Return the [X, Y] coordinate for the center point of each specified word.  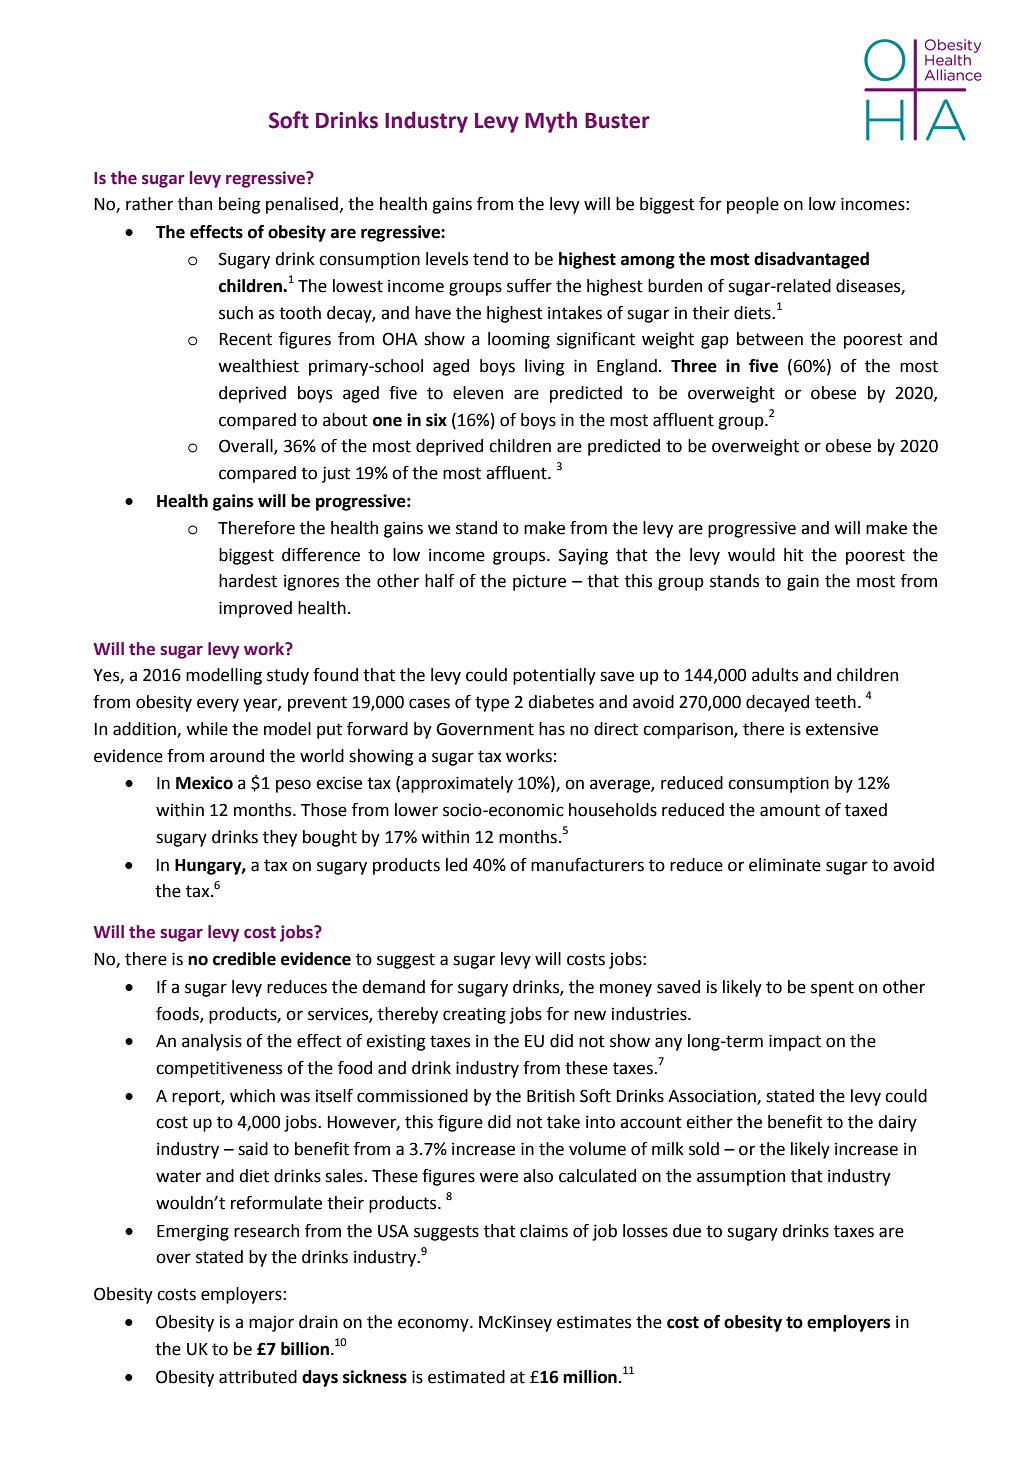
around [237, 756]
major [271, 1324]
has [552, 729]
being [239, 205]
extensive [842, 729]
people [753, 205]
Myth [551, 122]
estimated [466, 1377]
